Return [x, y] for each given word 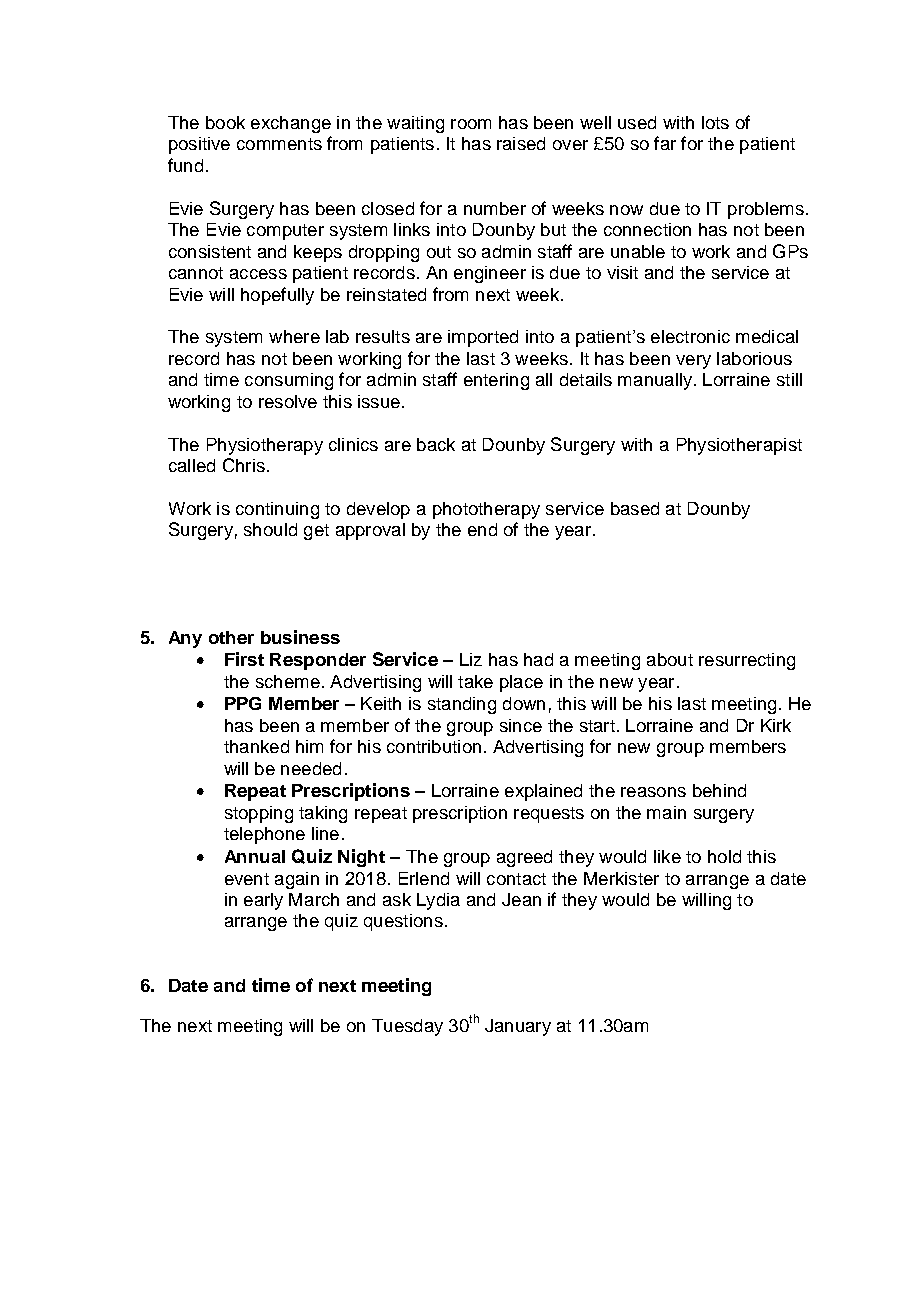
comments [279, 144]
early [263, 901]
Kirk [776, 725]
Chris [244, 465]
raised [521, 143]
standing [462, 705]
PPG [243, 703]
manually [656, 381]
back [436, 444]
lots [715, 122]
